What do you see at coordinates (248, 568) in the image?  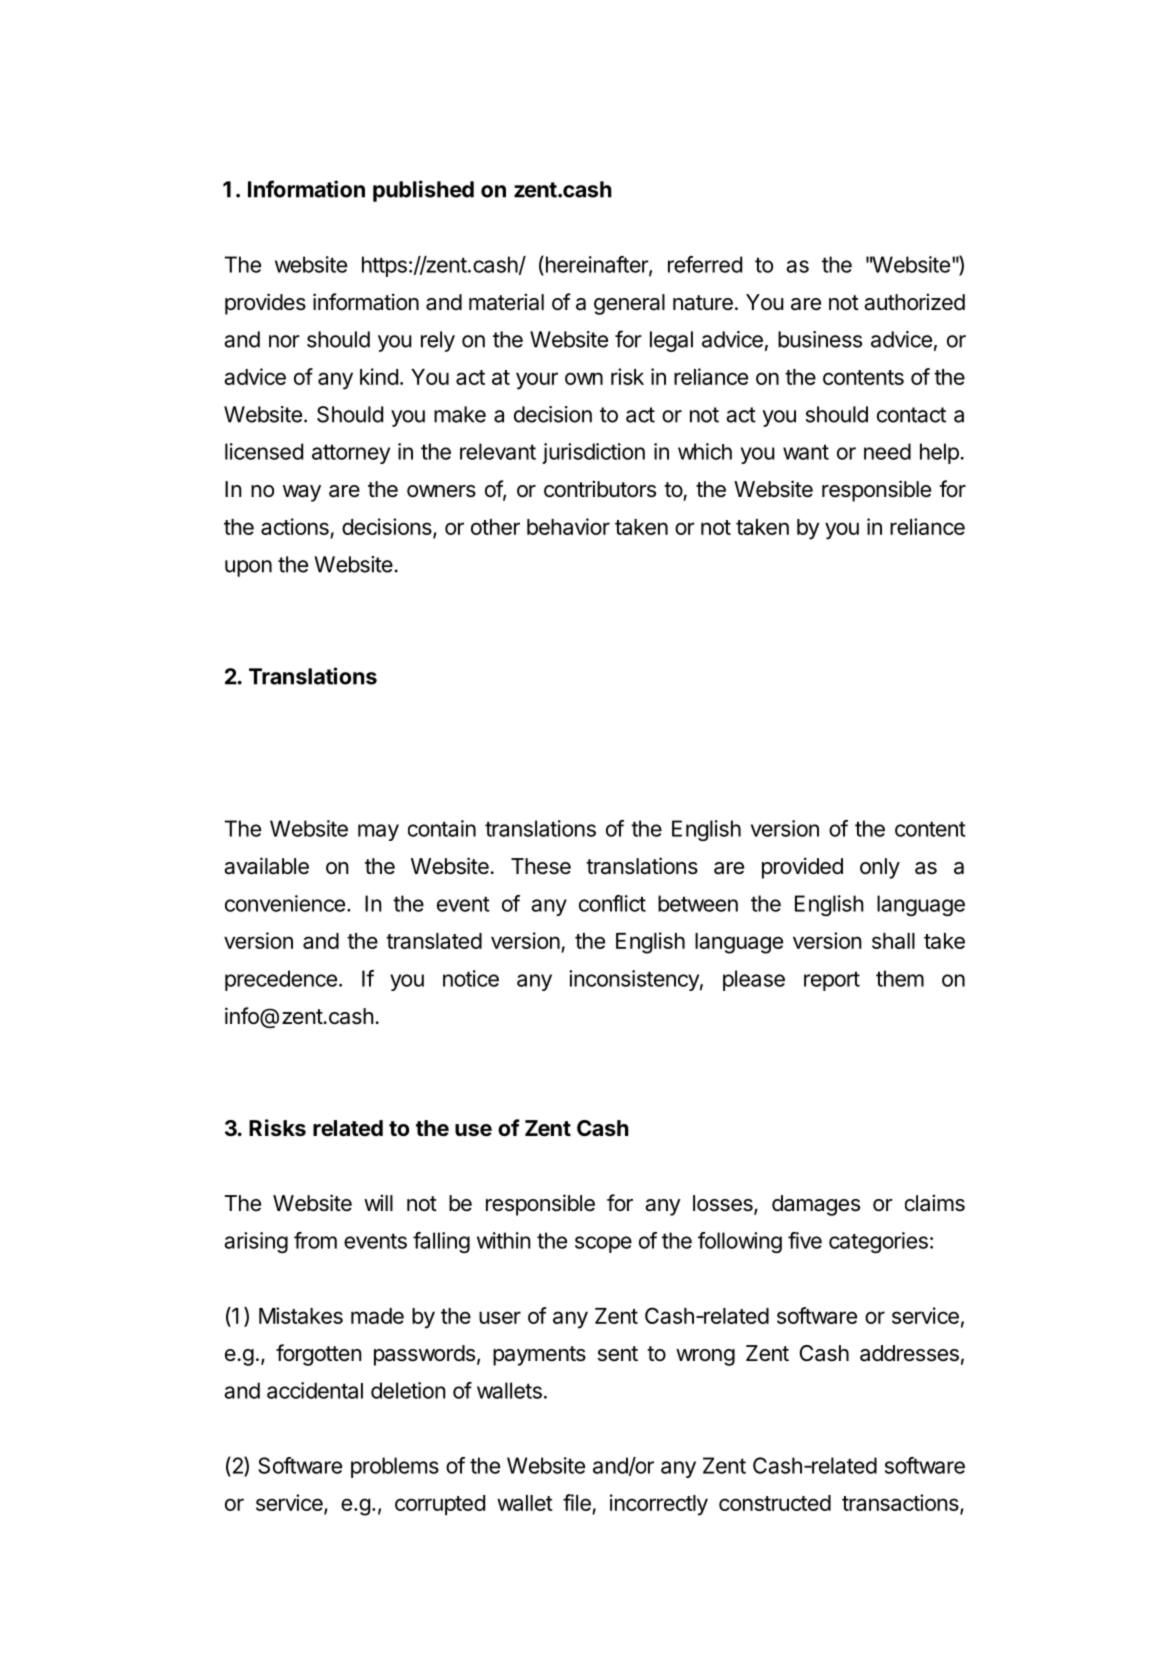 I see `upon` at bounding box center [248, 568].
